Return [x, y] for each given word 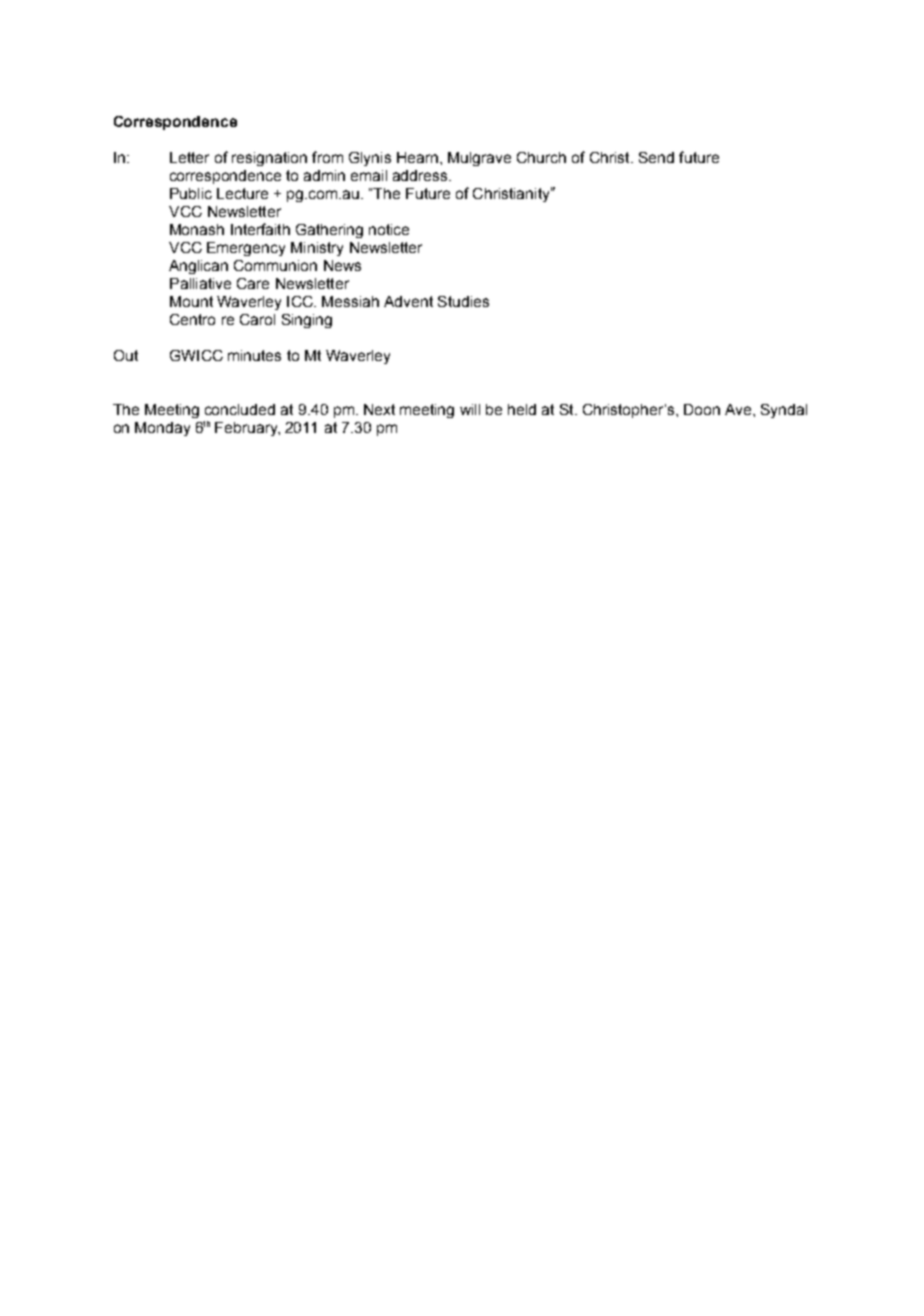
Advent [408, 301]
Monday [162, 429]
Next [379, 409]
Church [541, 157]
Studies [463, 301]
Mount [191, 301]
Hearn [417, 157]
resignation [269, 159]
